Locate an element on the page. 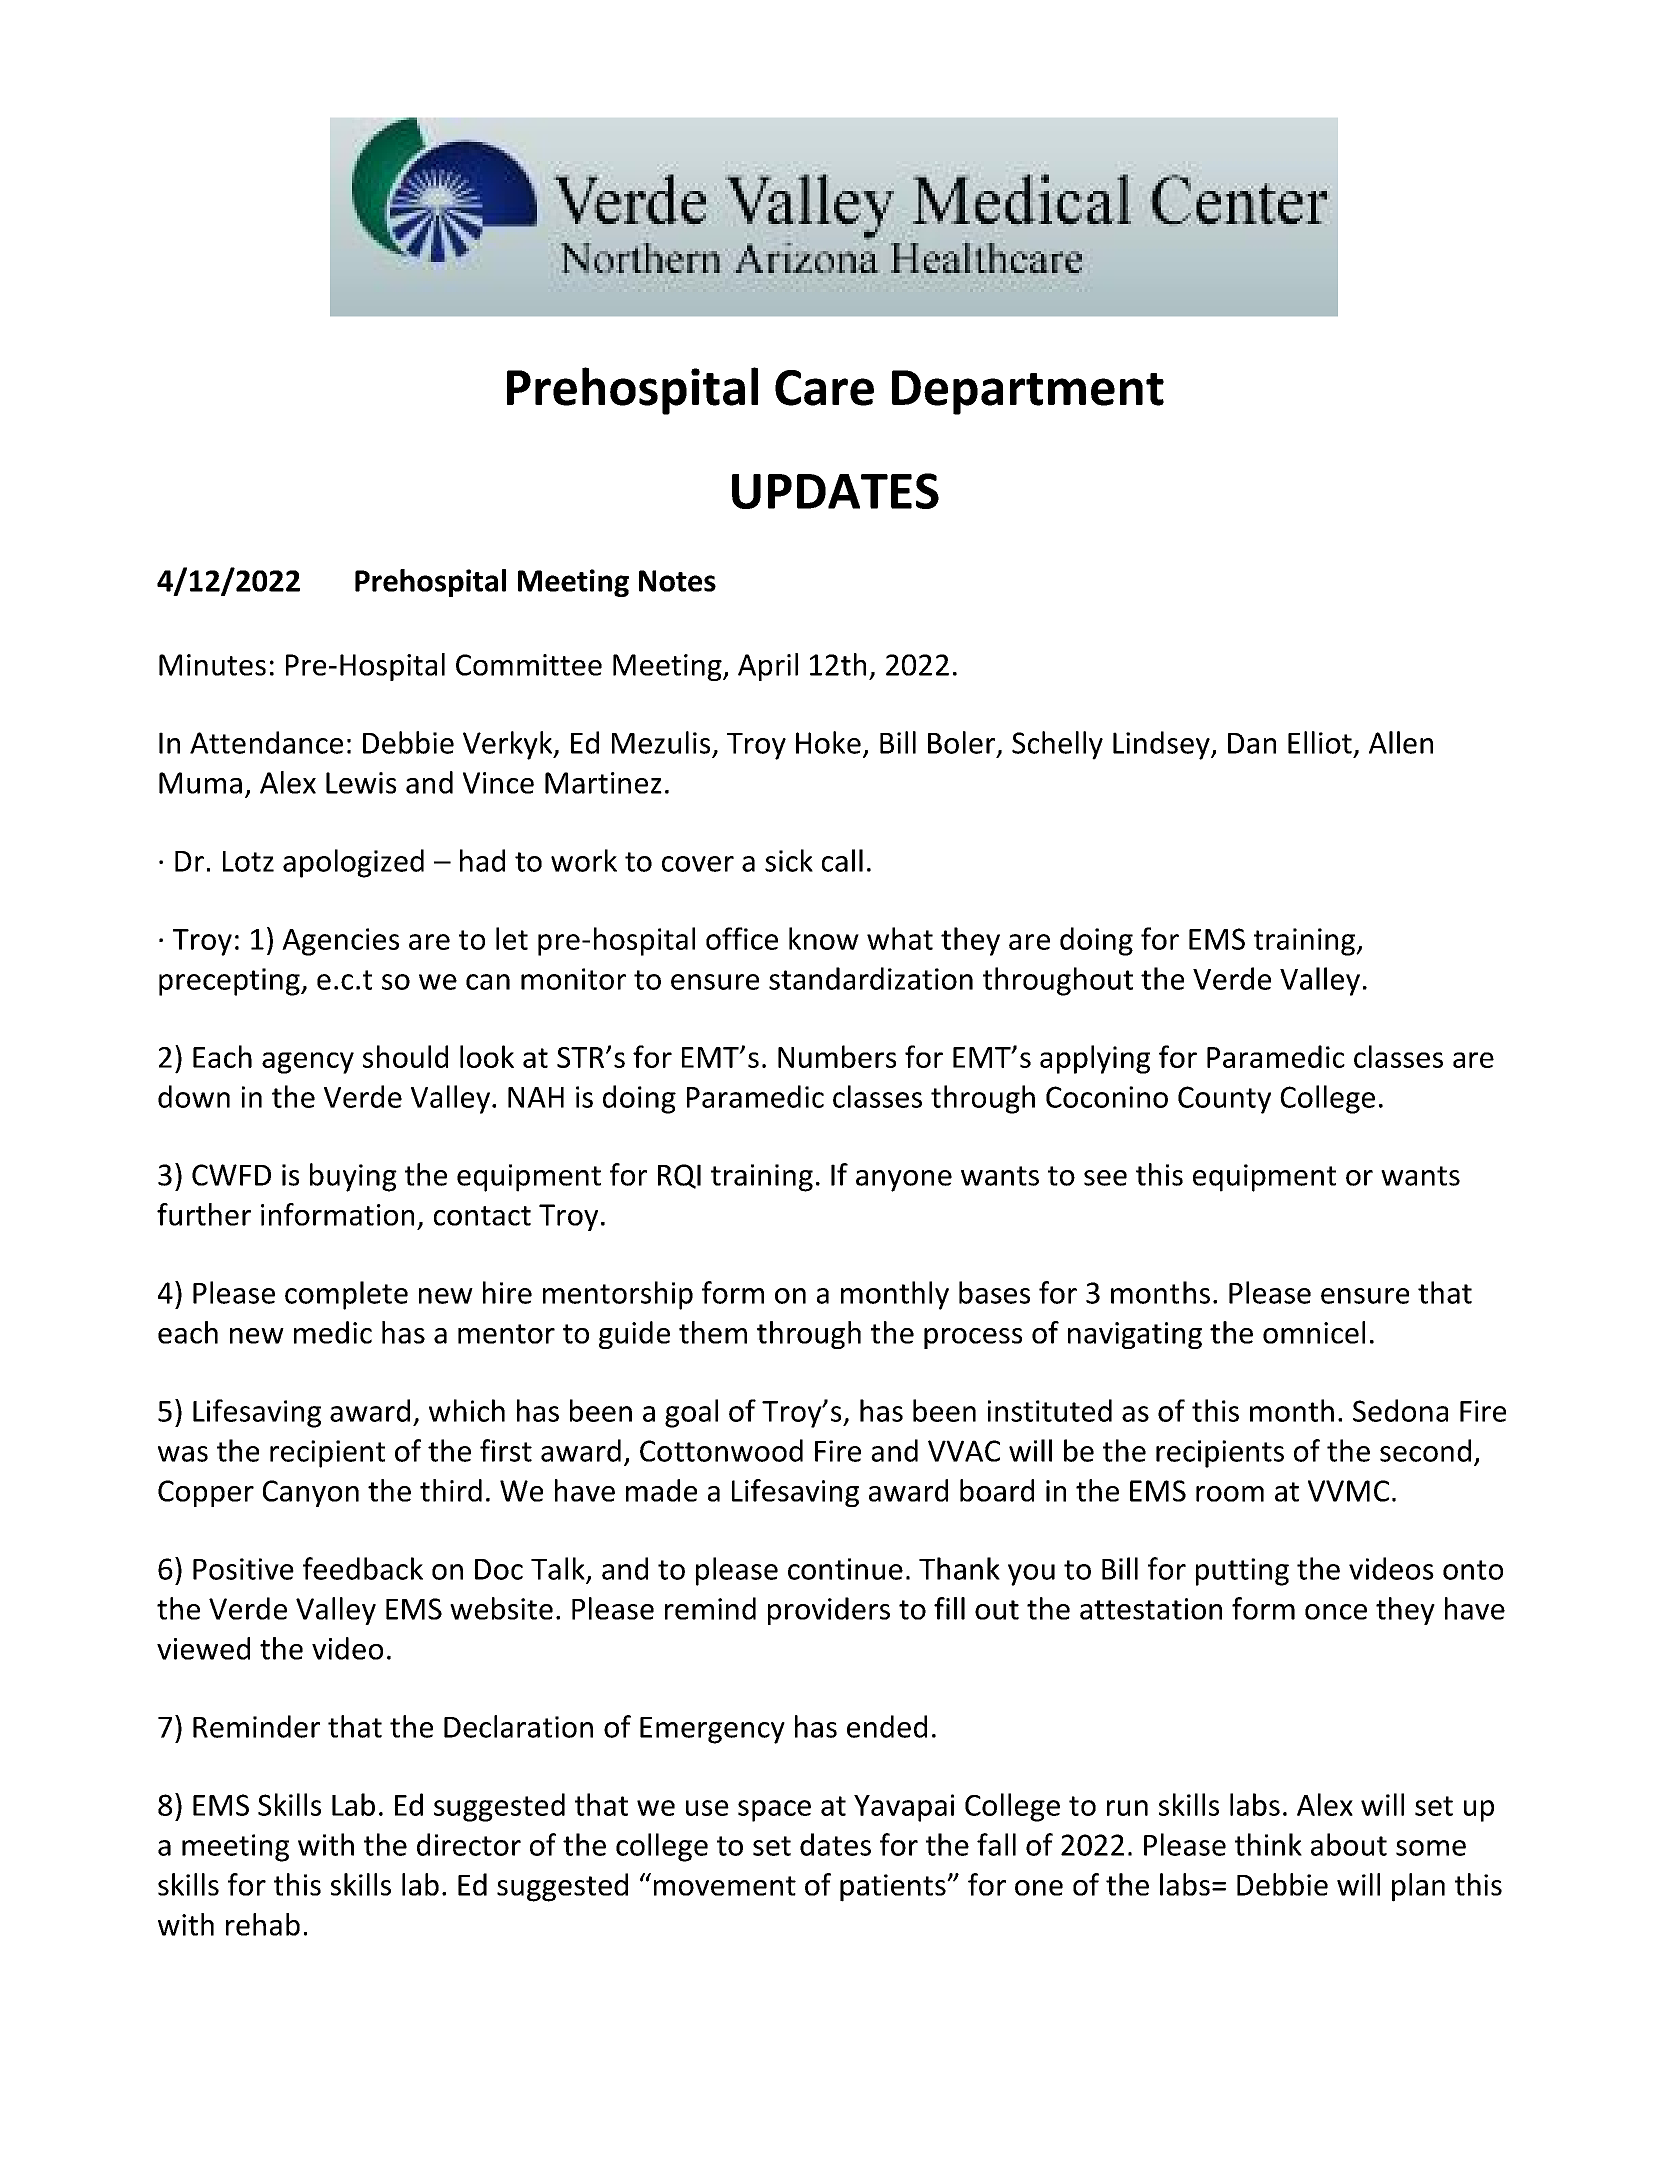  buying is located at coordinates (353, 1177).
